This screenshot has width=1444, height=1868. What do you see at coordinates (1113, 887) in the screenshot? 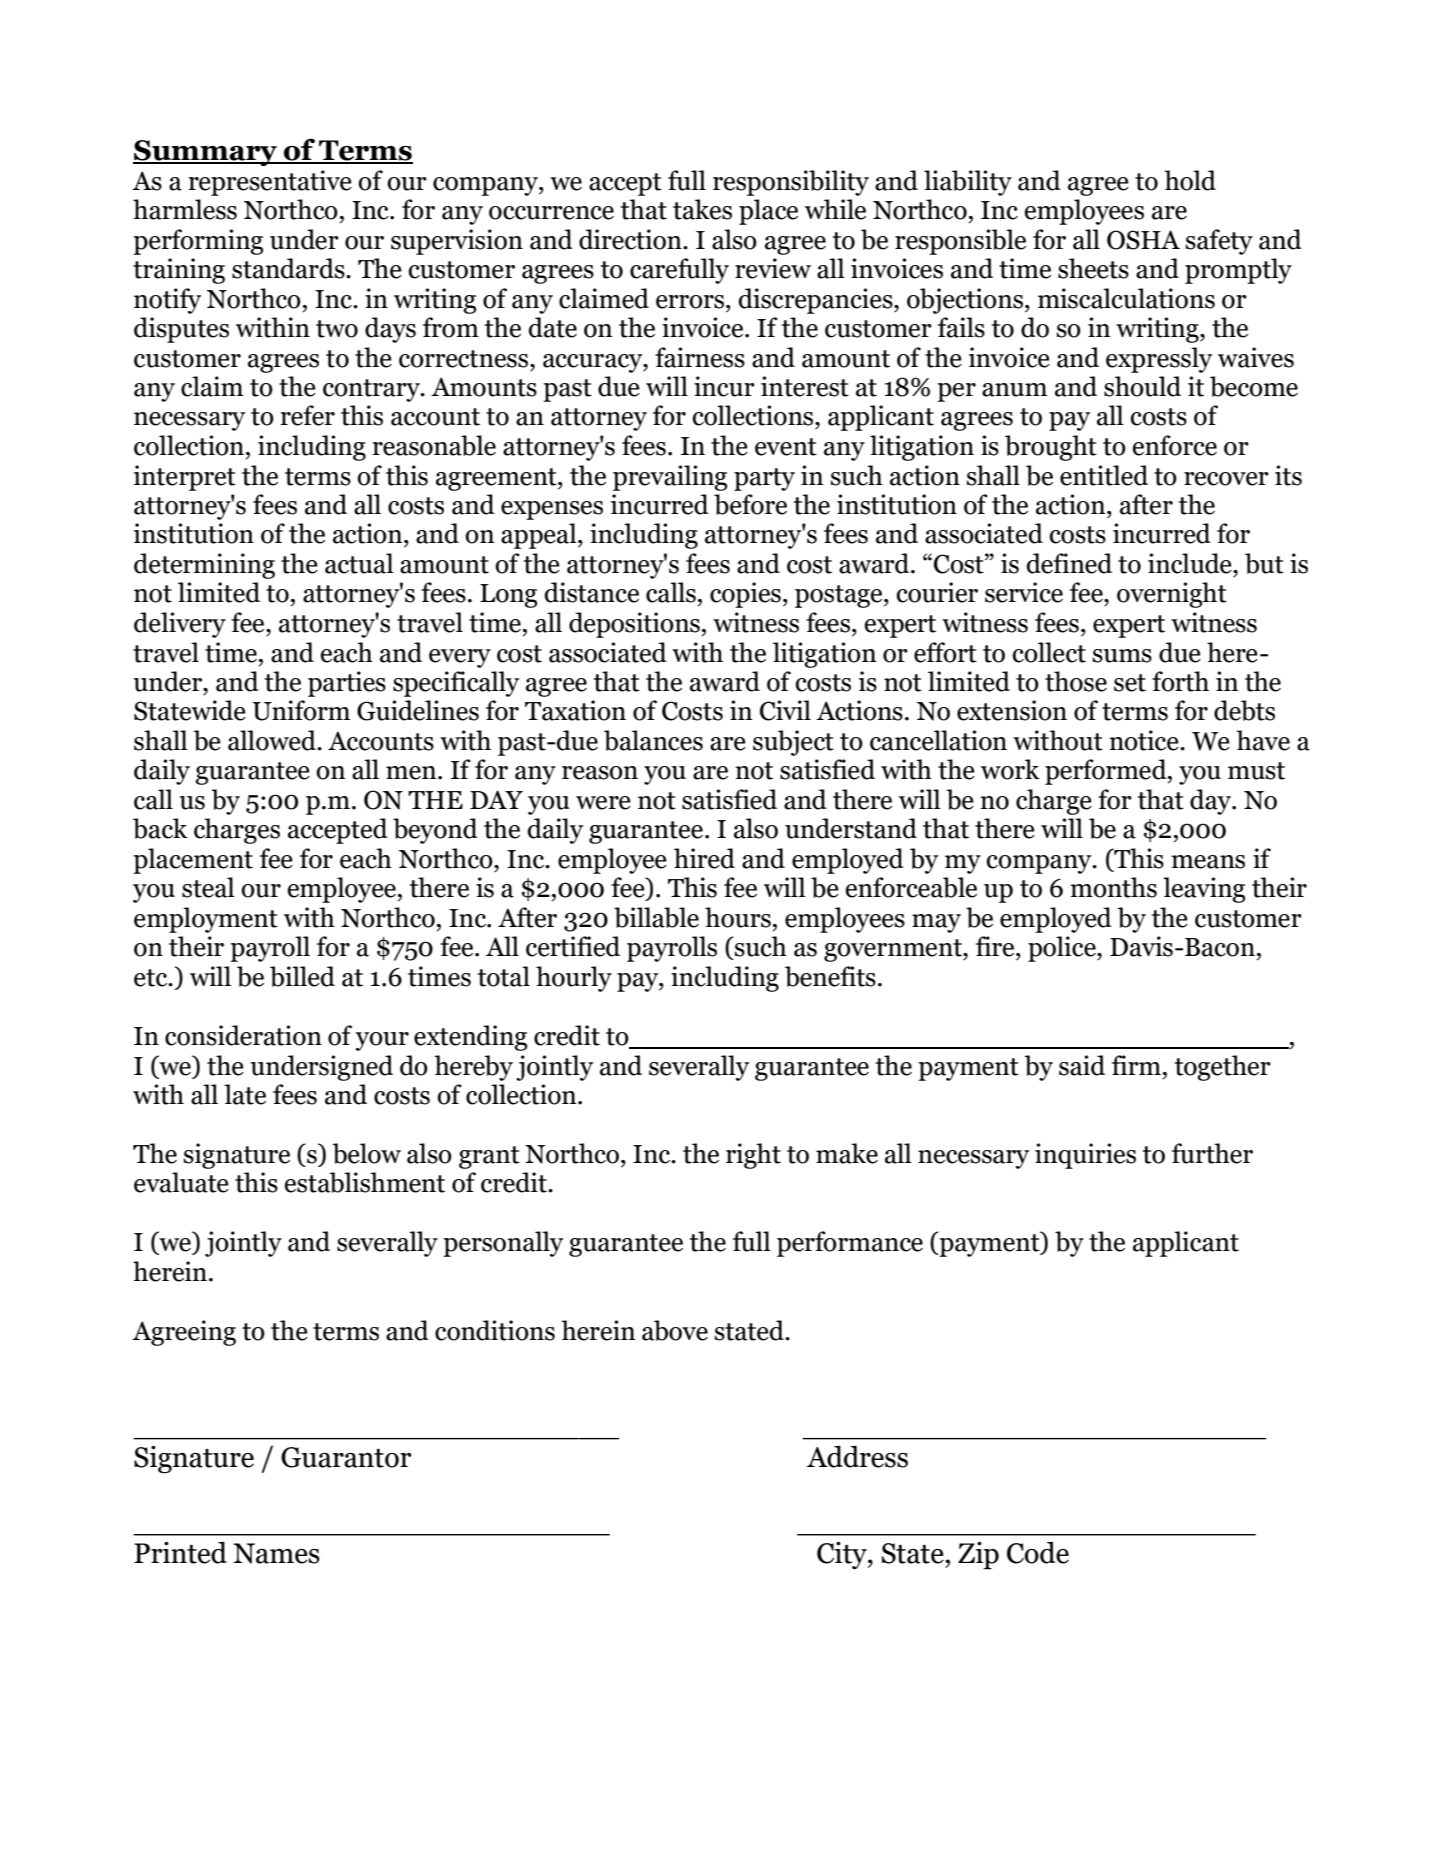
I see `months` at bounding box center [1113, 887].
